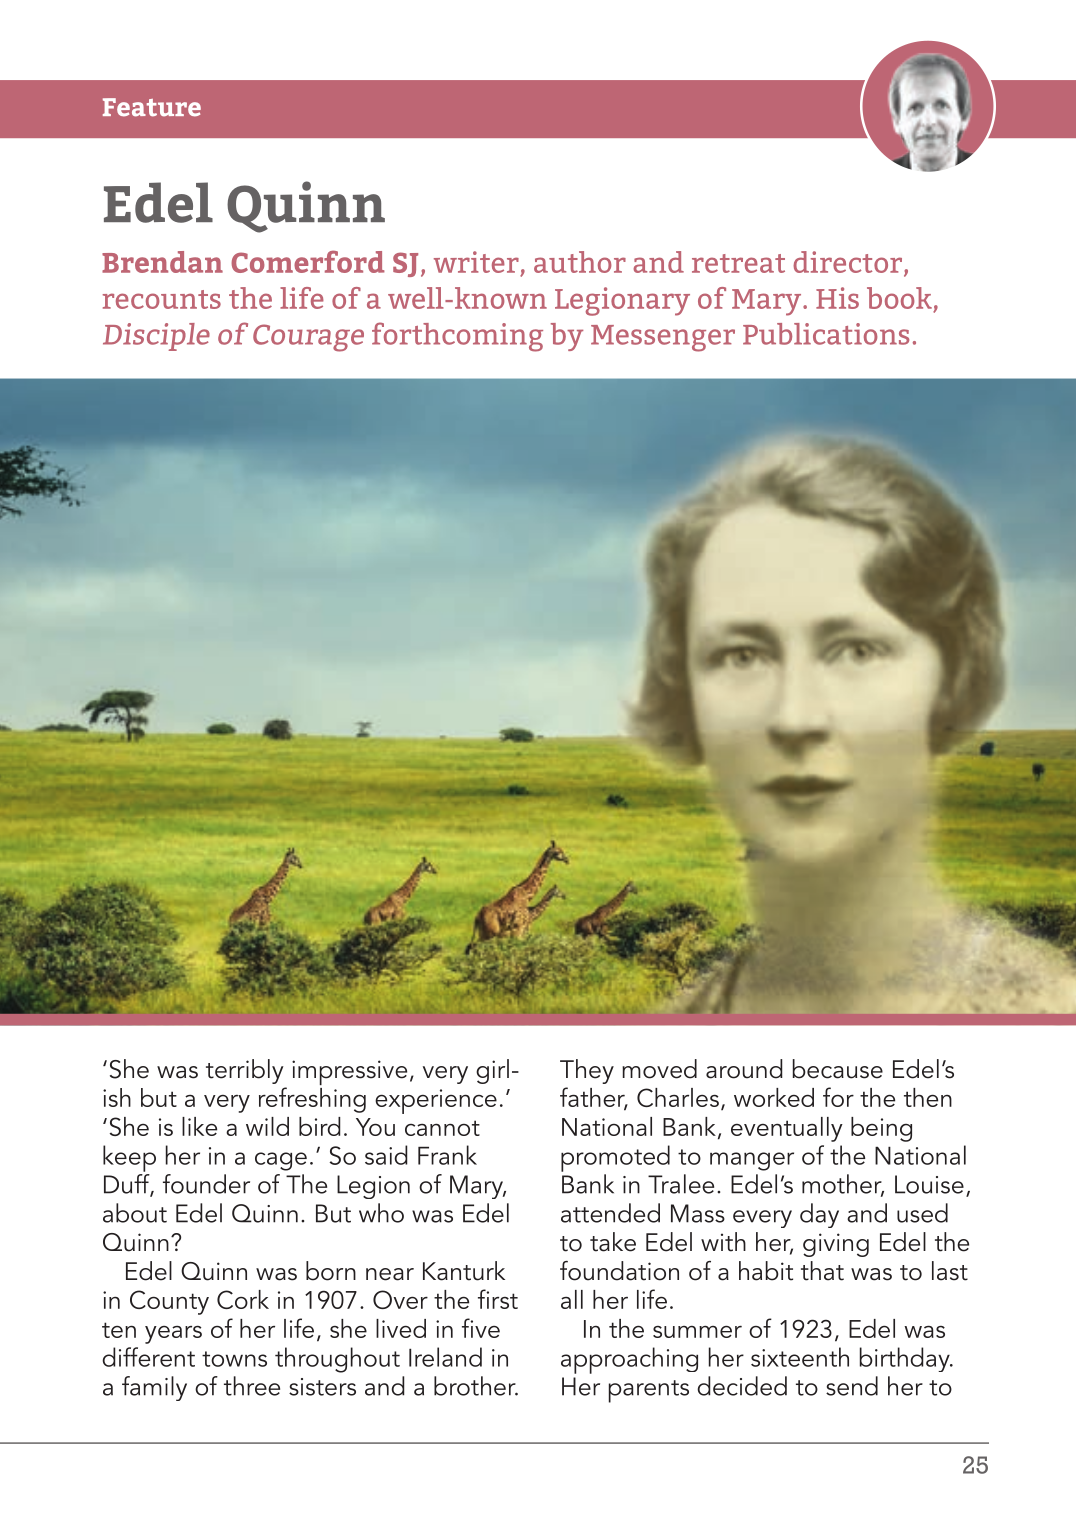 This document has width=1076, height=1527. Describe the element at coordinates (162, 299) in the document. I see `recounts` at that location.
